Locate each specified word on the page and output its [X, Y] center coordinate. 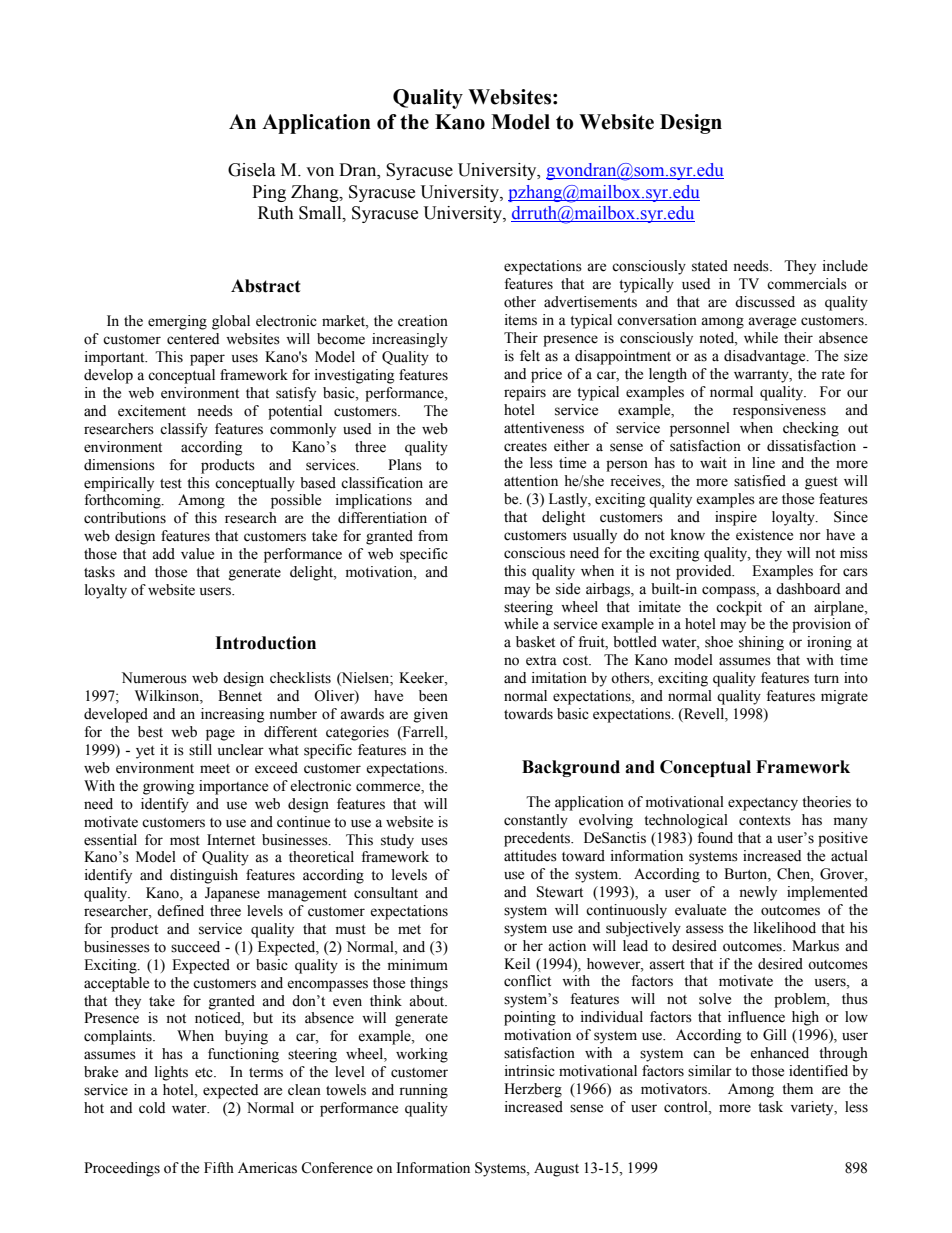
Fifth [219, 1167]
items [521, 320]
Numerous [154, 678]
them [797, 1089]
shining [761, 643]
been [433, 696]
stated [710, 266]
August [556, 1169]
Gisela [252, 170]
